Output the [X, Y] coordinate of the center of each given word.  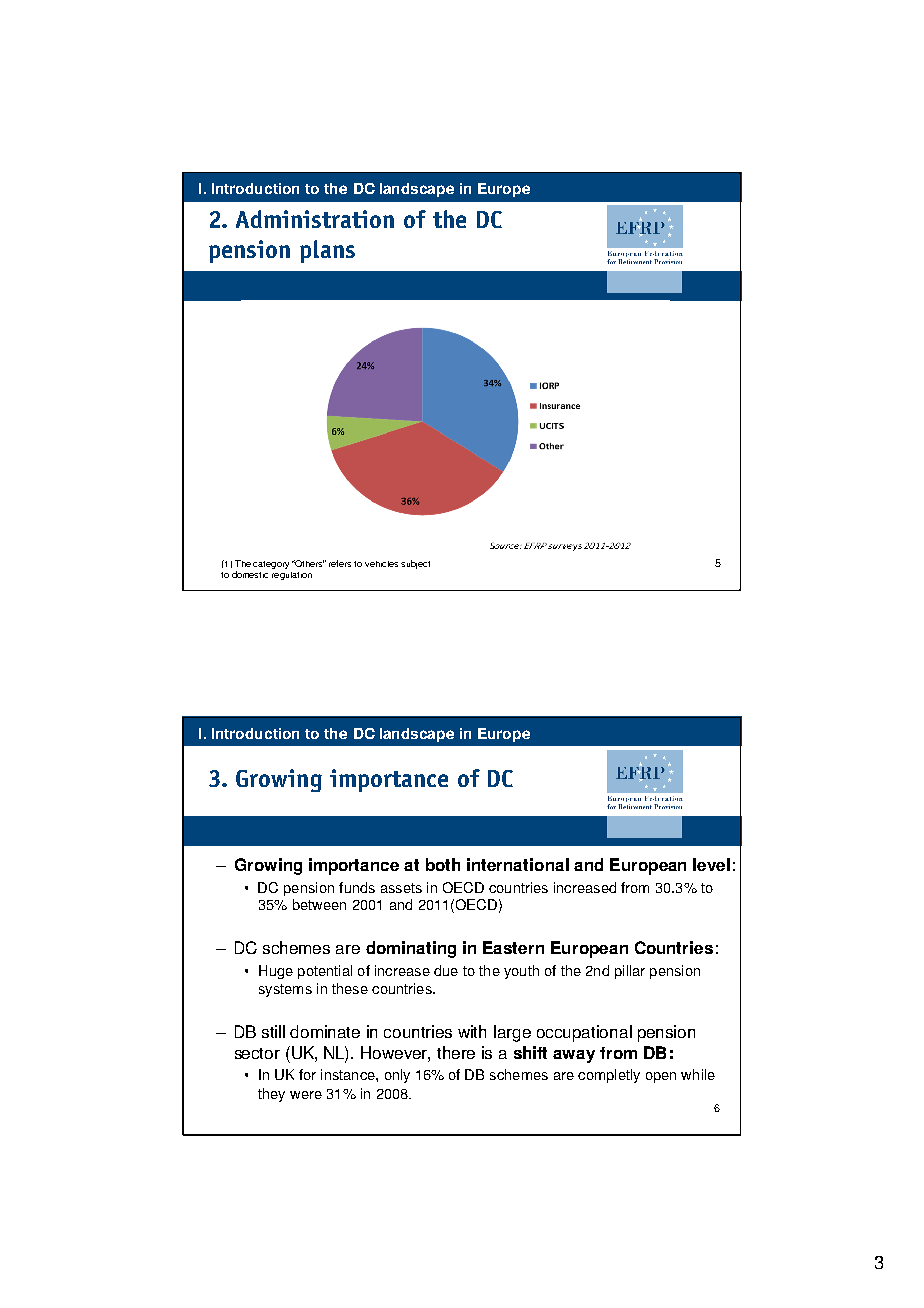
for [307, 1074]
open [661, 1077]
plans [327, 251]
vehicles [381, 564]
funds [357, 887]
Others [308, 563]
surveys [565, 547]
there [456, 1052]
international [518, 864]
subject [415, 564]
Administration [315, 219]
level [711, 864]
